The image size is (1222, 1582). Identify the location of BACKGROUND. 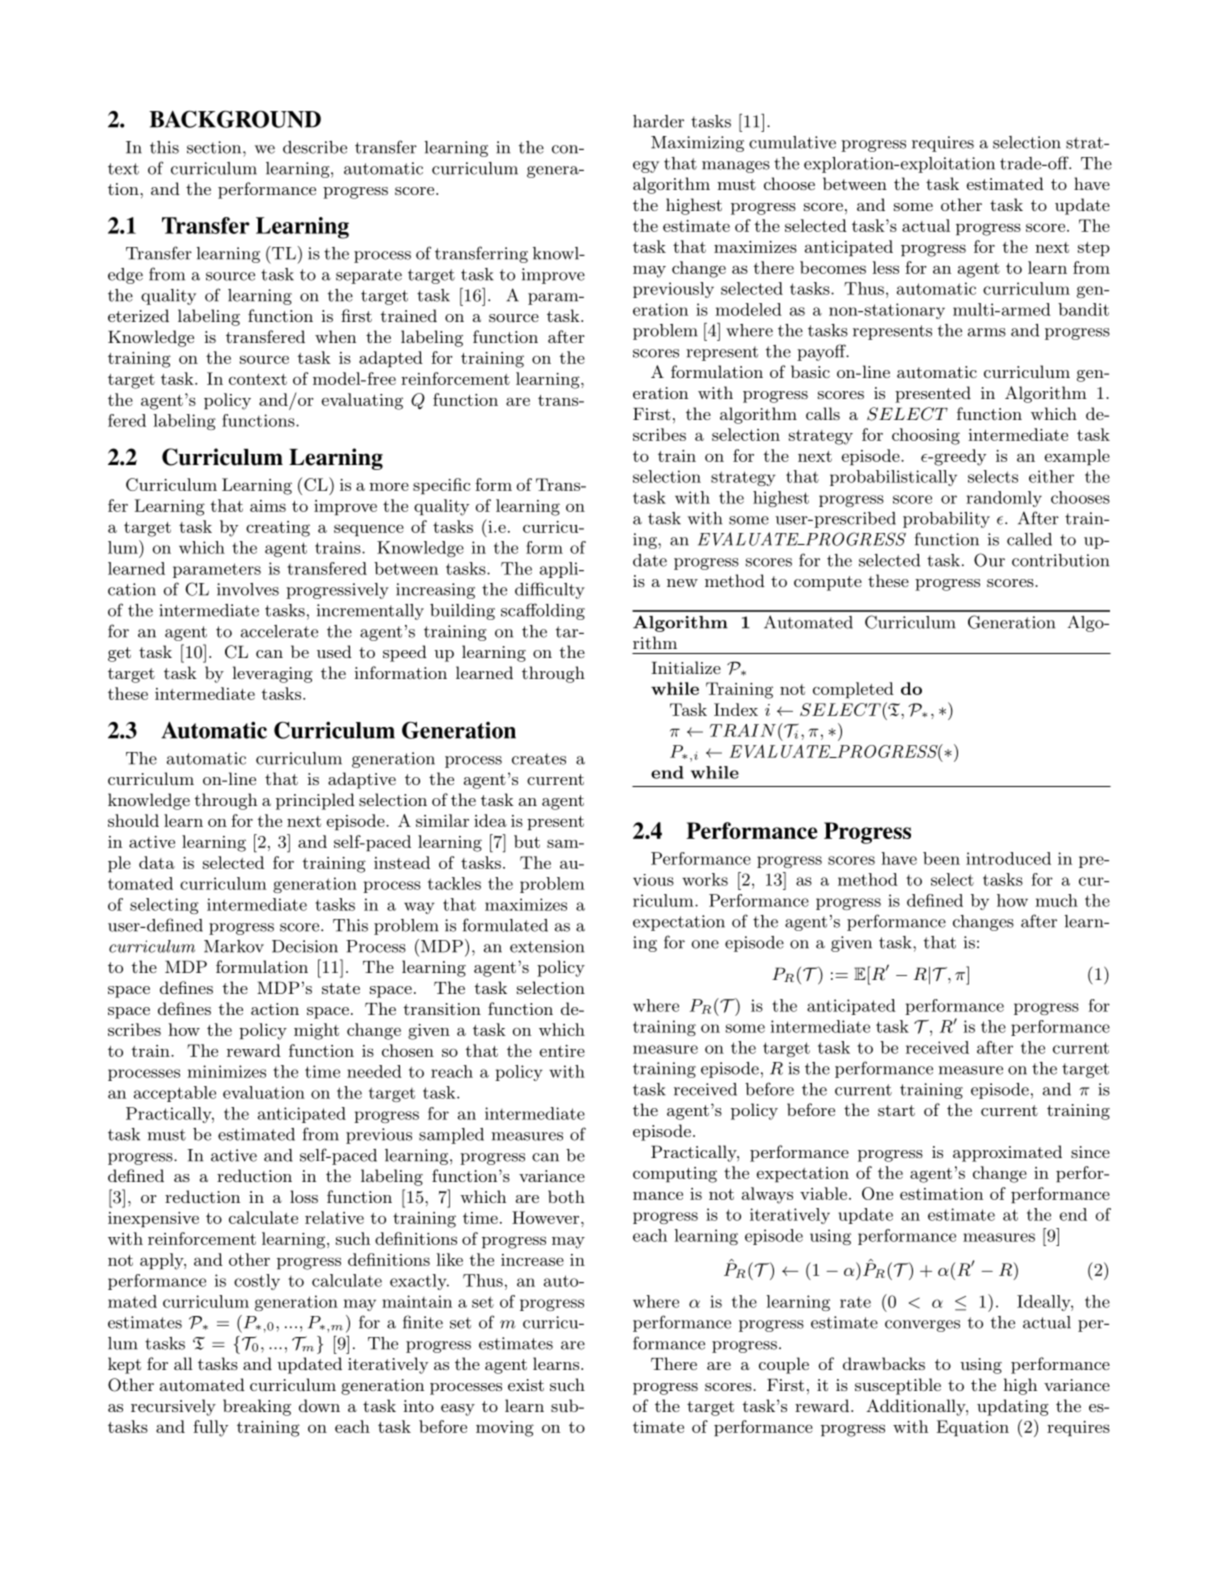
(235, 119).
